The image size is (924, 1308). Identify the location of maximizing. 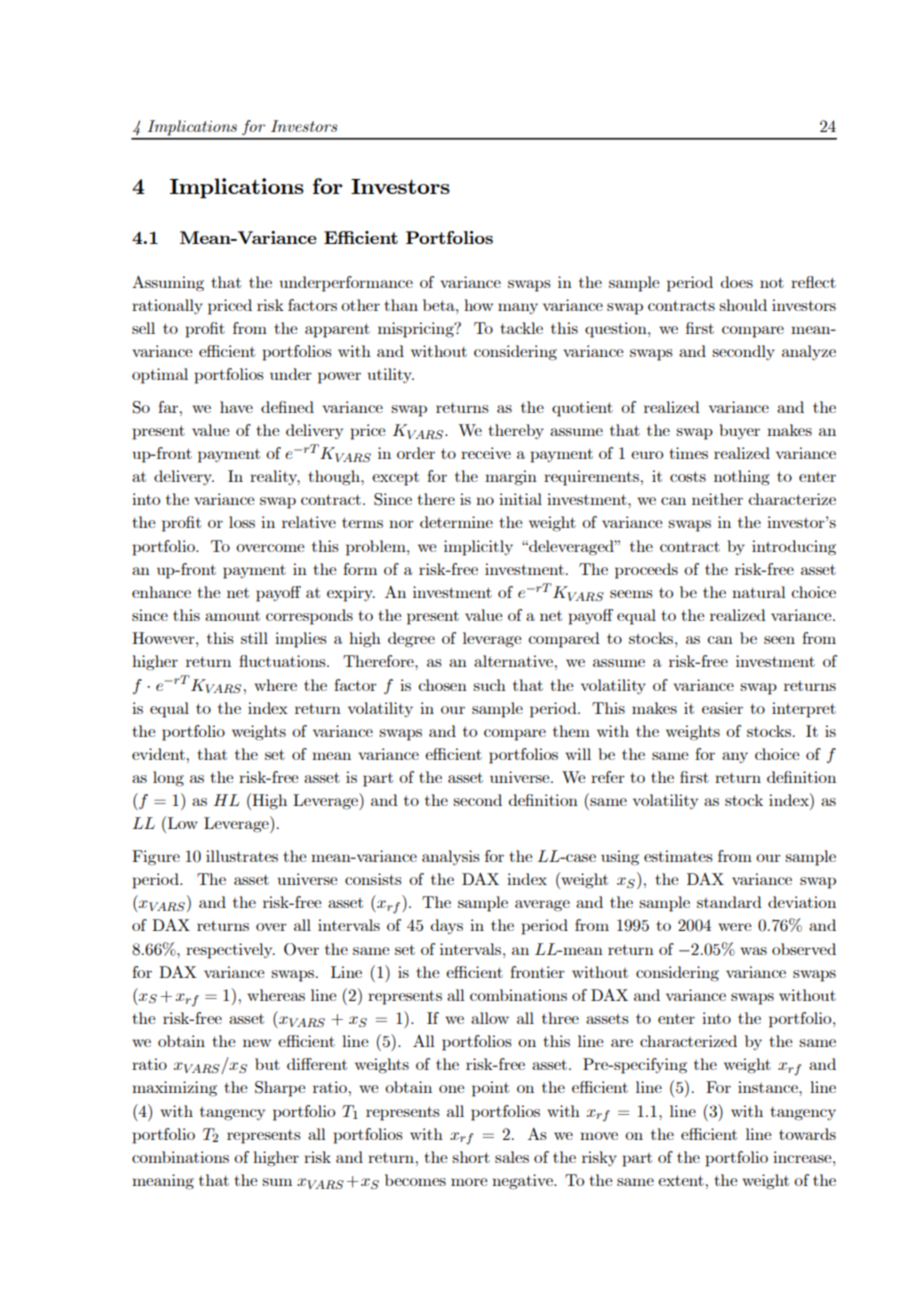
(174, 1089).
